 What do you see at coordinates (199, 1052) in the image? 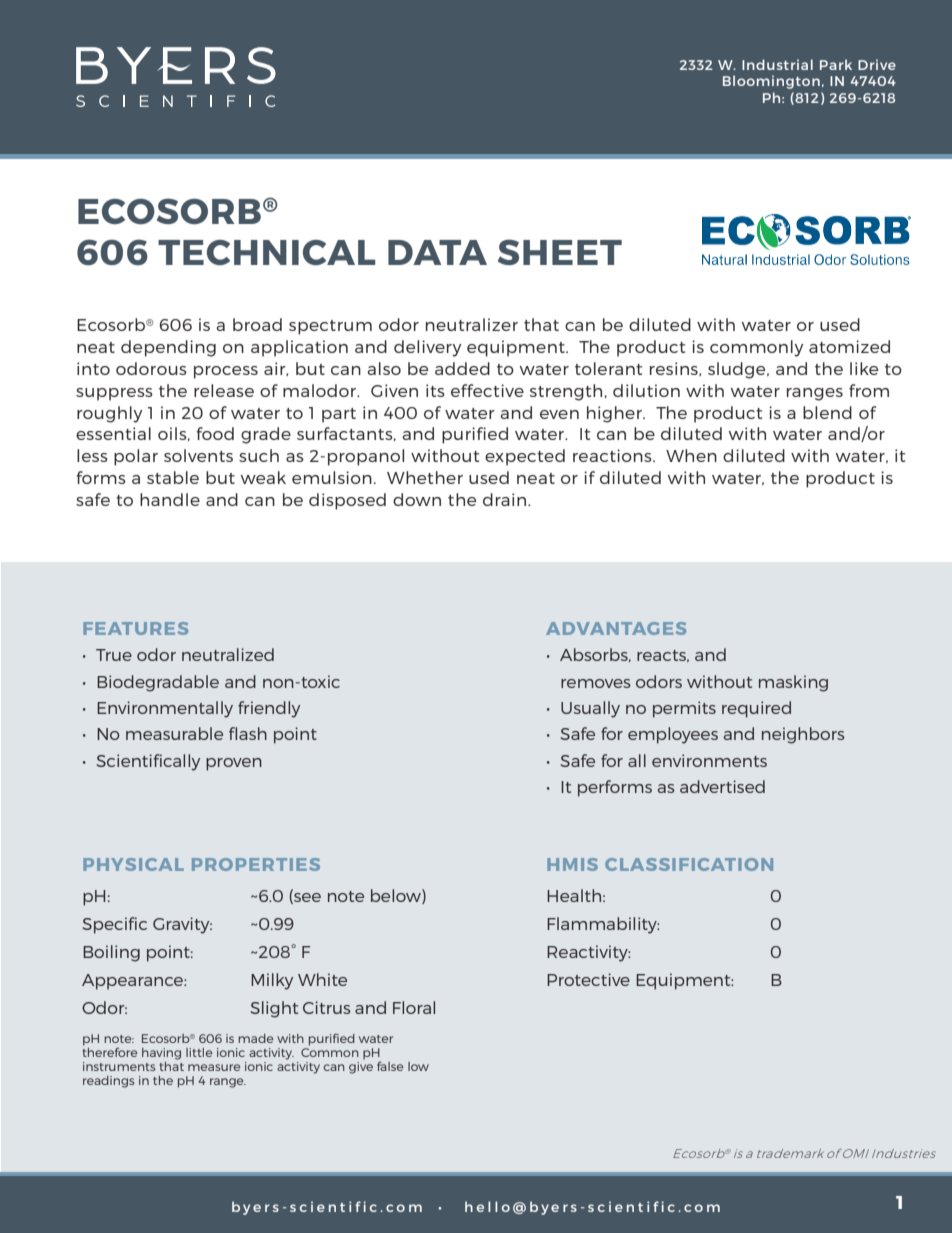
I see `little` at bounding box center [199, 1052].
